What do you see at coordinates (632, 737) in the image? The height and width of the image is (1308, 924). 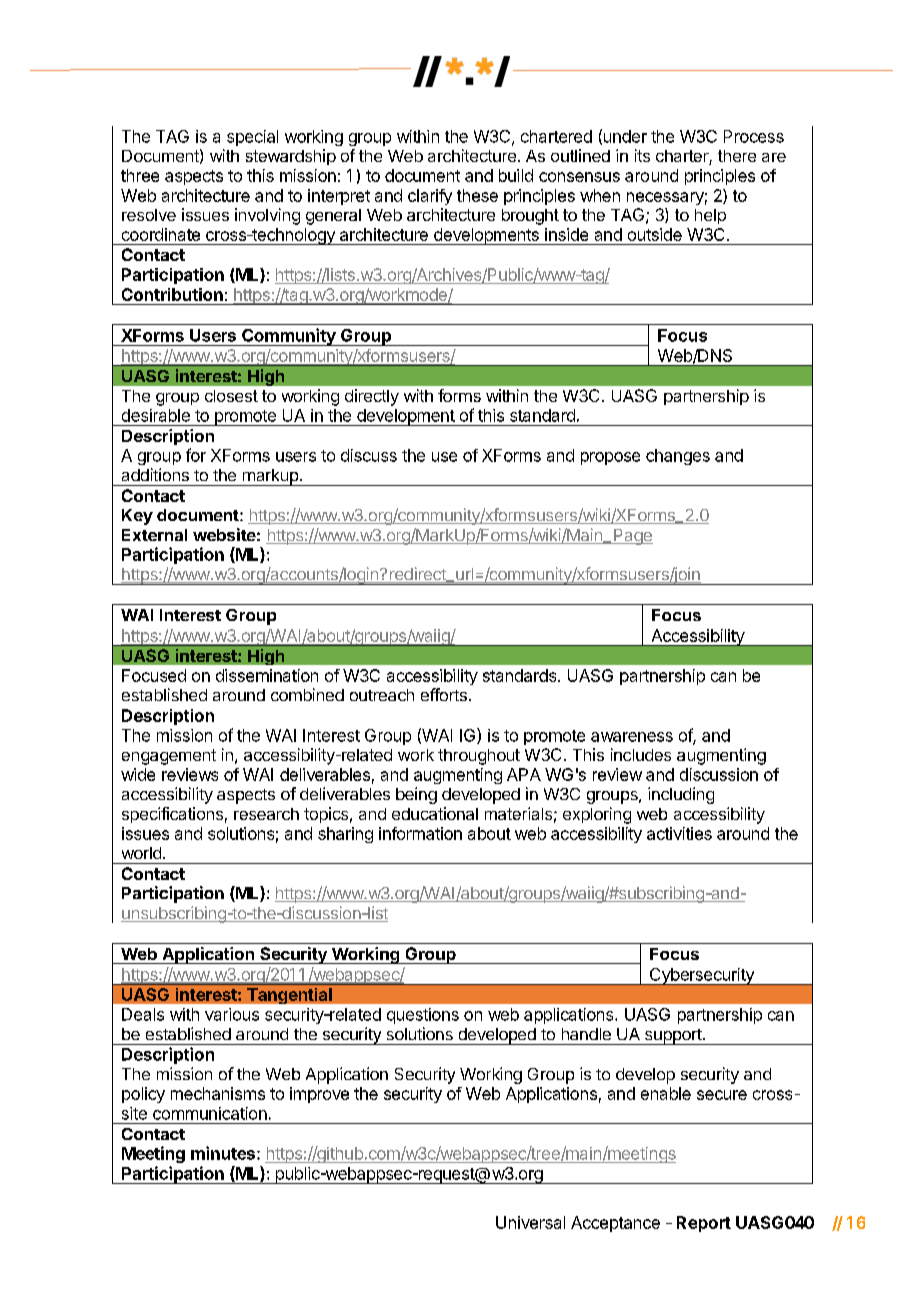 I see `awareness` at bounding box center [632, 737].
